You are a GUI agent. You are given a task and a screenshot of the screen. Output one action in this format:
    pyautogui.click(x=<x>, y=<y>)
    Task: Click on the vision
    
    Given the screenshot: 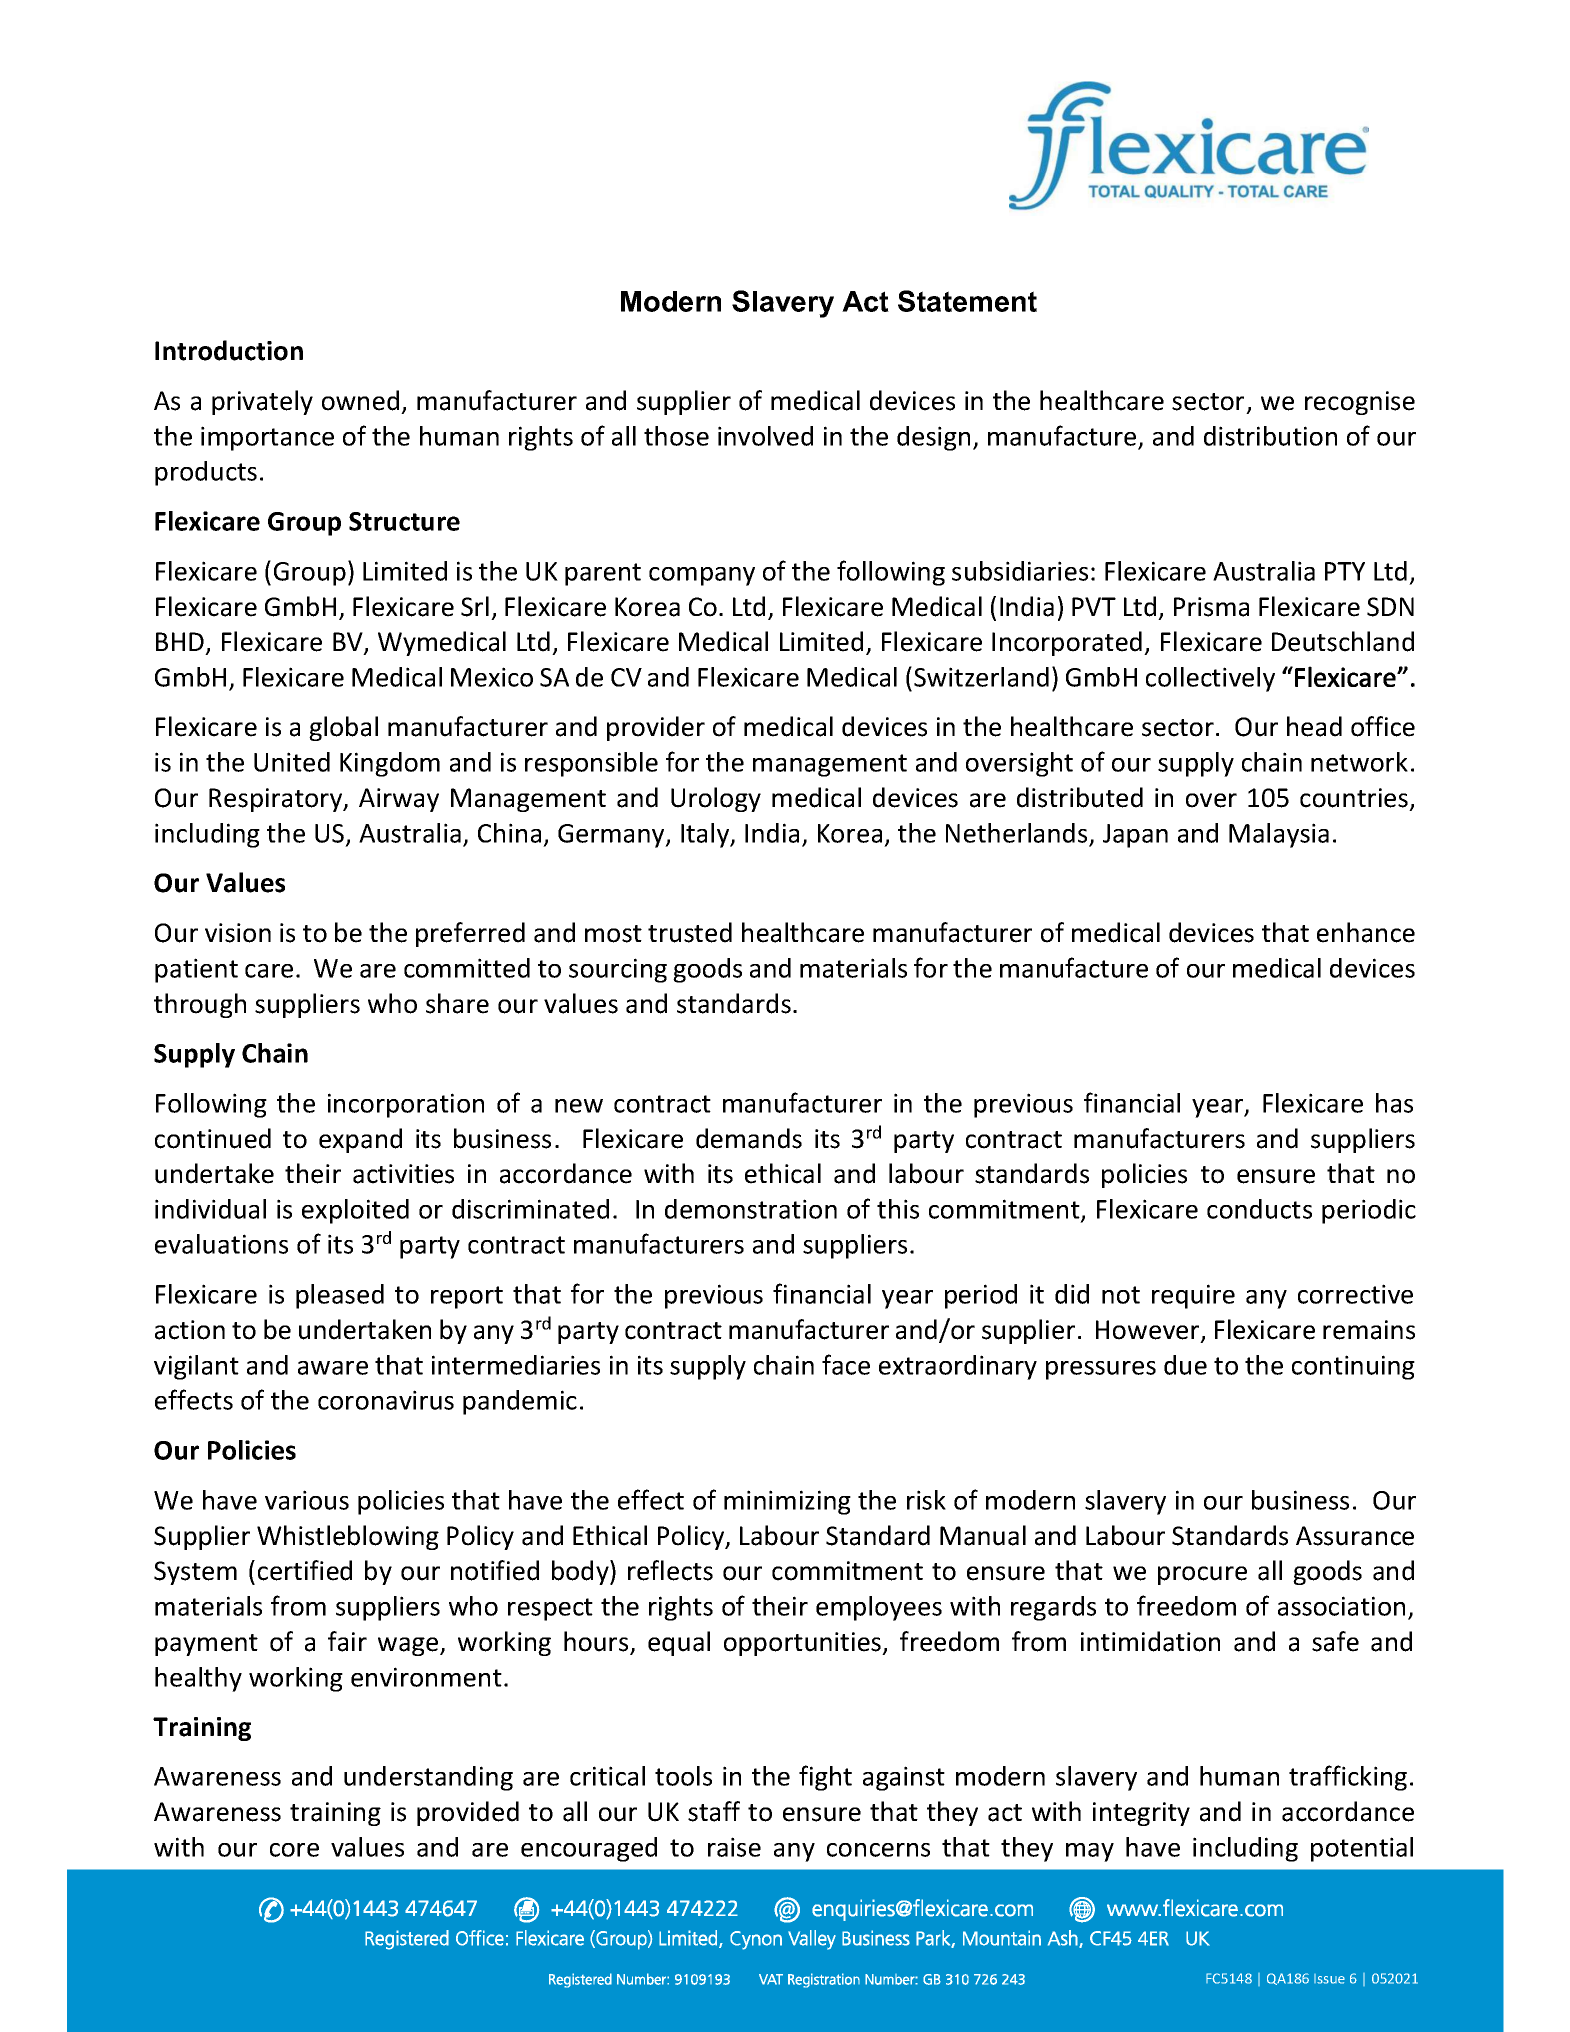 What is the action you would take?
    pyautogui.click(x=238, y=933)
